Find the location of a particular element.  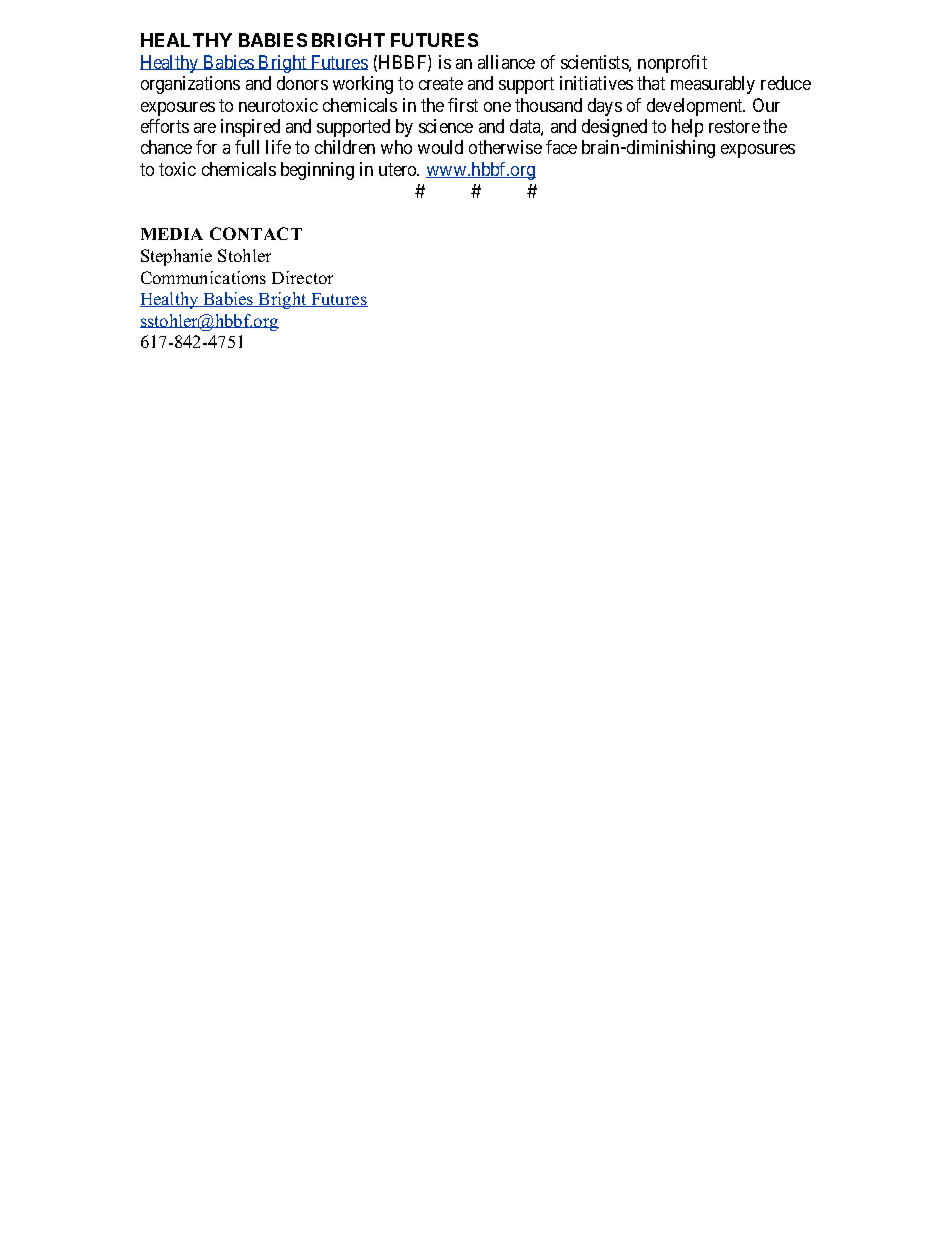

donors is located at coordinates (302, 83).
